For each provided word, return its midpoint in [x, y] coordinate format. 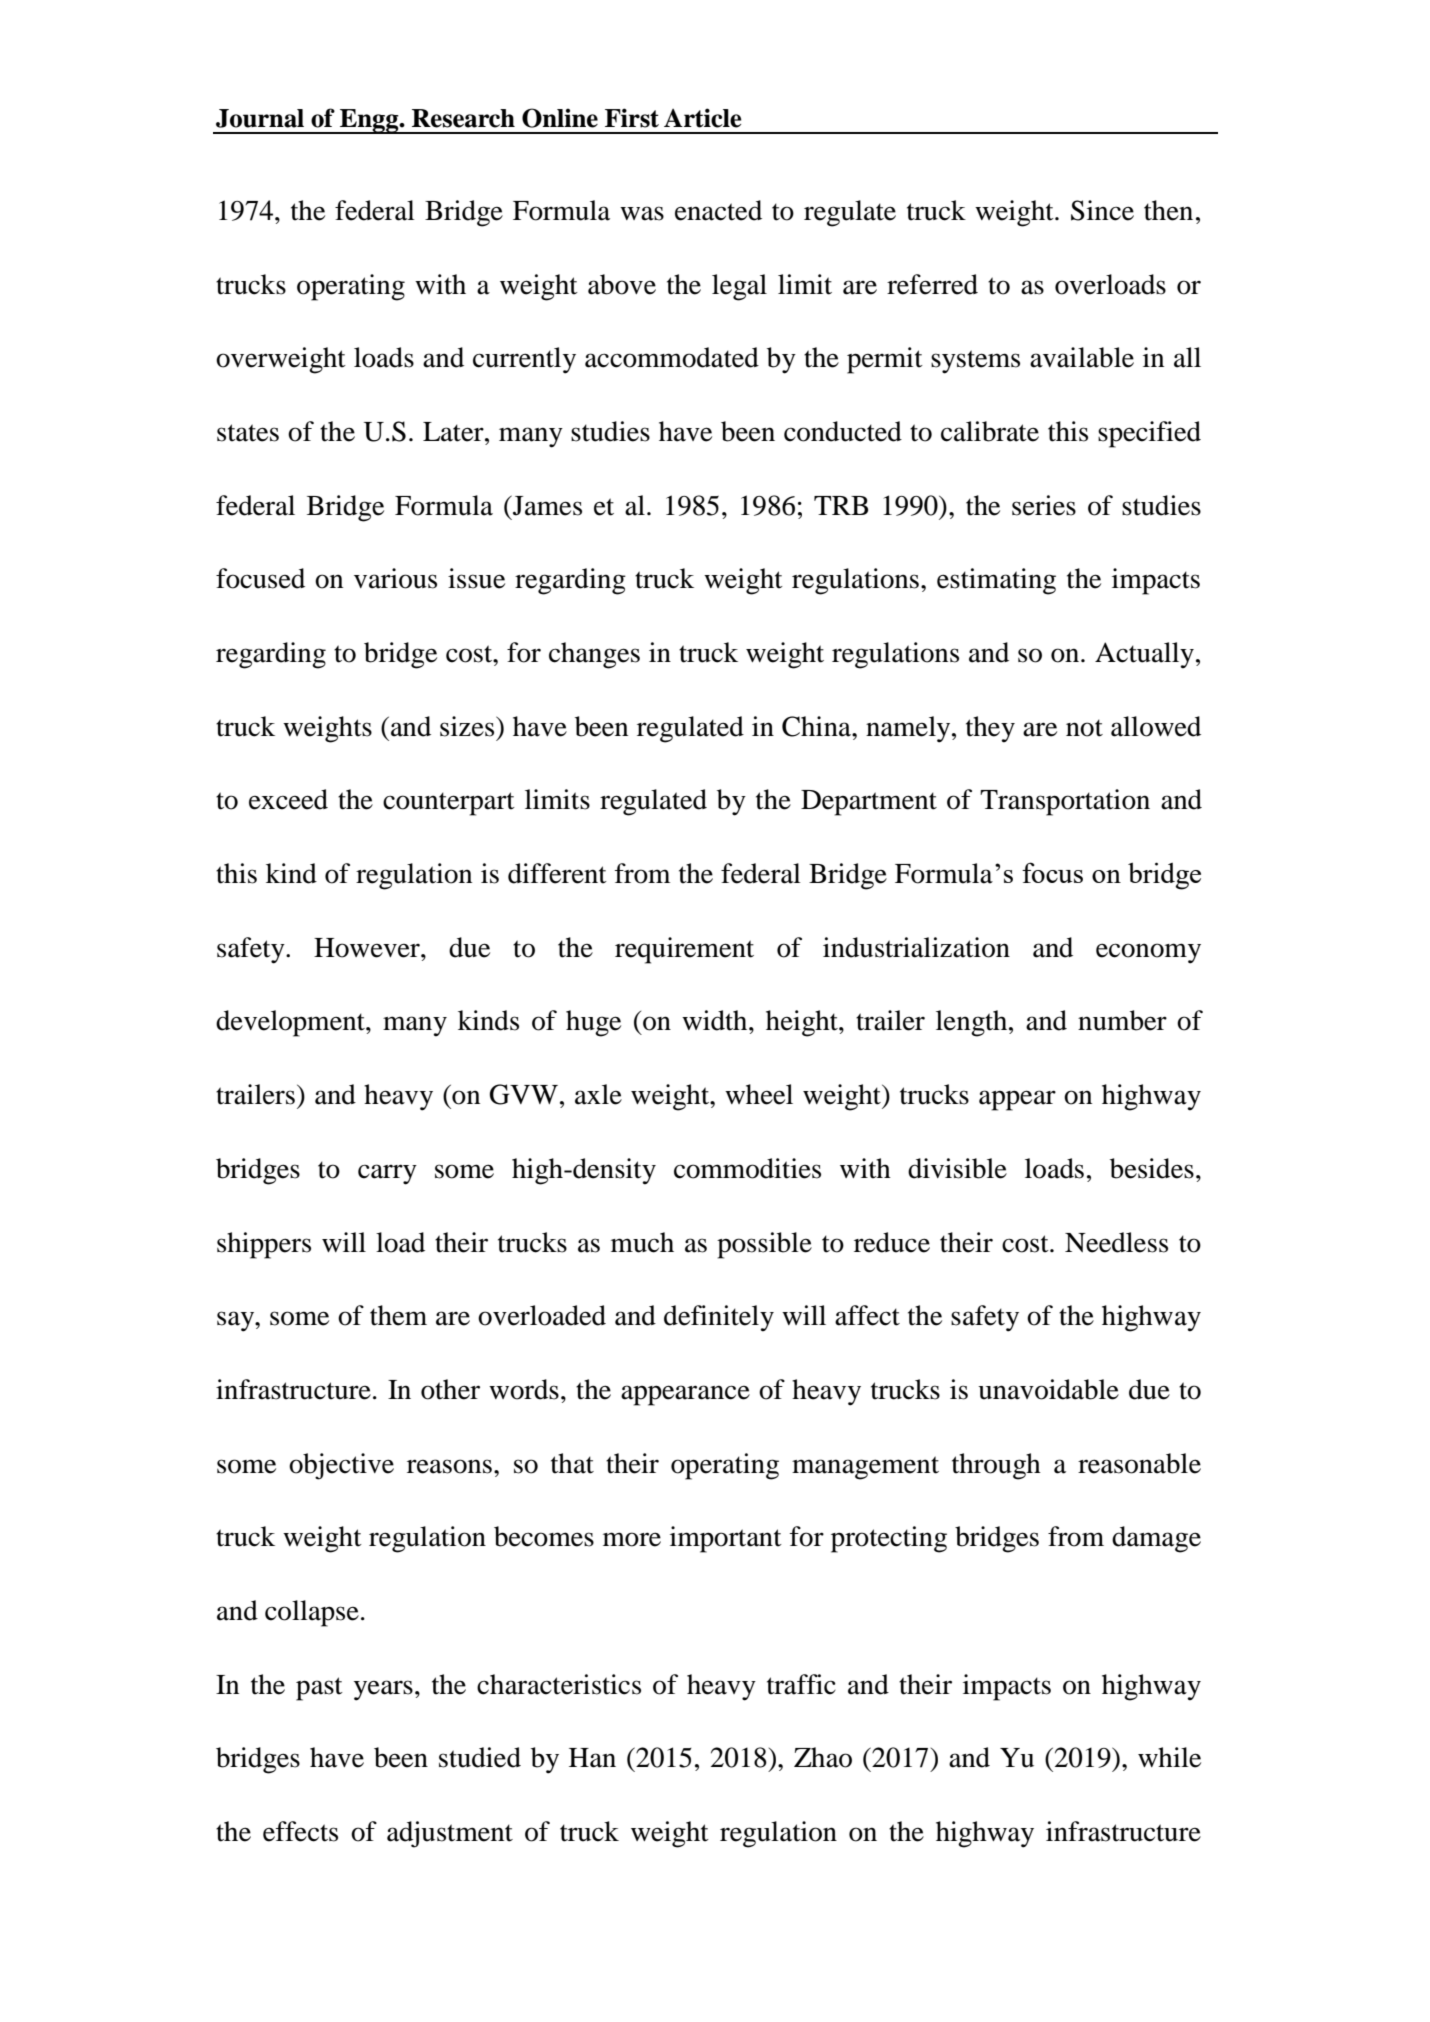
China [817, 726]
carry [387, 1174]
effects [300, 1831]
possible [764, 1245]
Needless [1116, 1242]
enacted [718, 210]
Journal [260, 118]
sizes [468, 726]
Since [1102, 210]
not [1084, 728]
